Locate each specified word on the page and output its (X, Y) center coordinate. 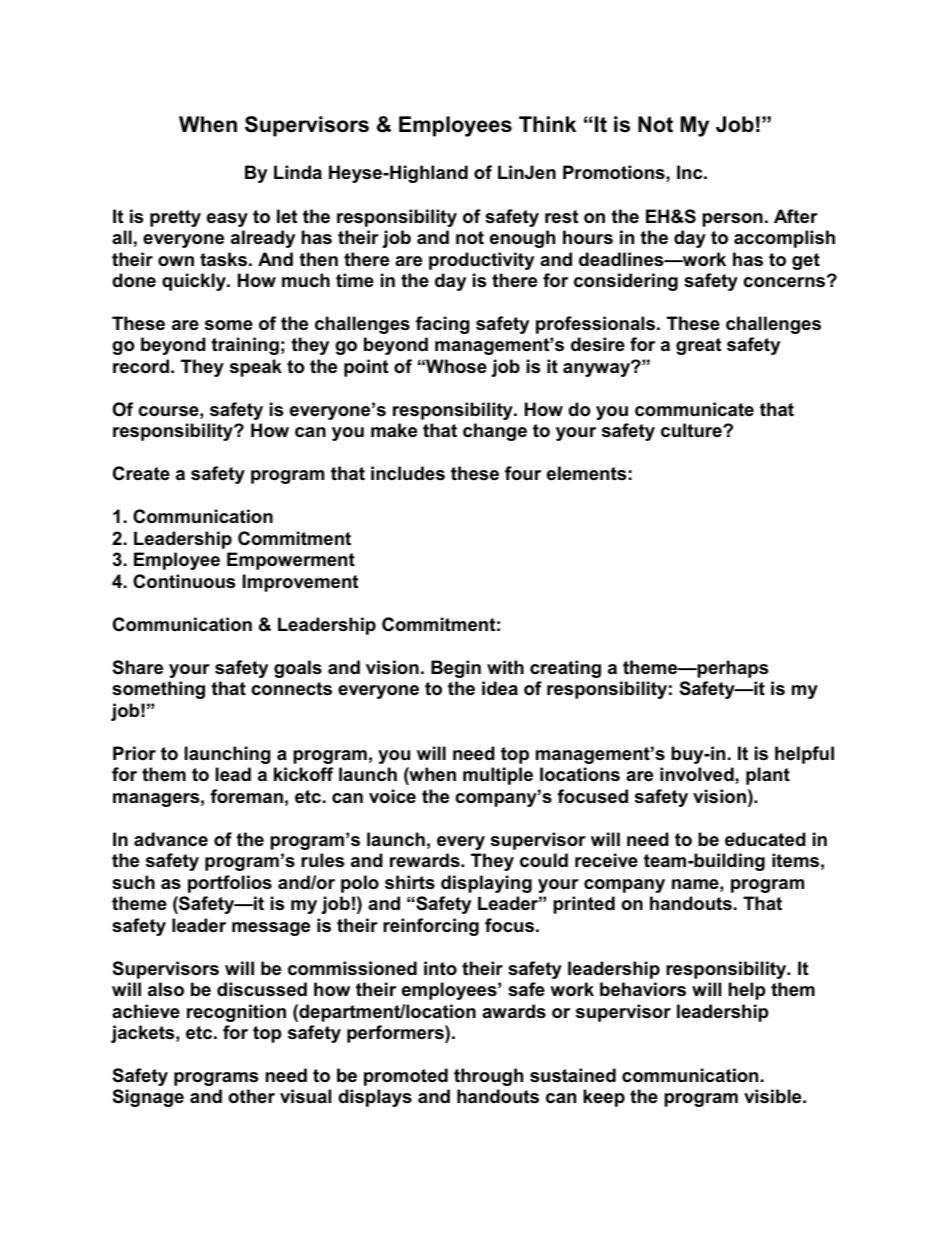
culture (692, 430)
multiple (498, 776)
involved (698, 774)
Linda (298, 172)
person (732, 220)
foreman (246, 796)
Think (547, 124)
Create (141, 473)
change (495, 432)
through (488, 1077)
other (251, 1096)
